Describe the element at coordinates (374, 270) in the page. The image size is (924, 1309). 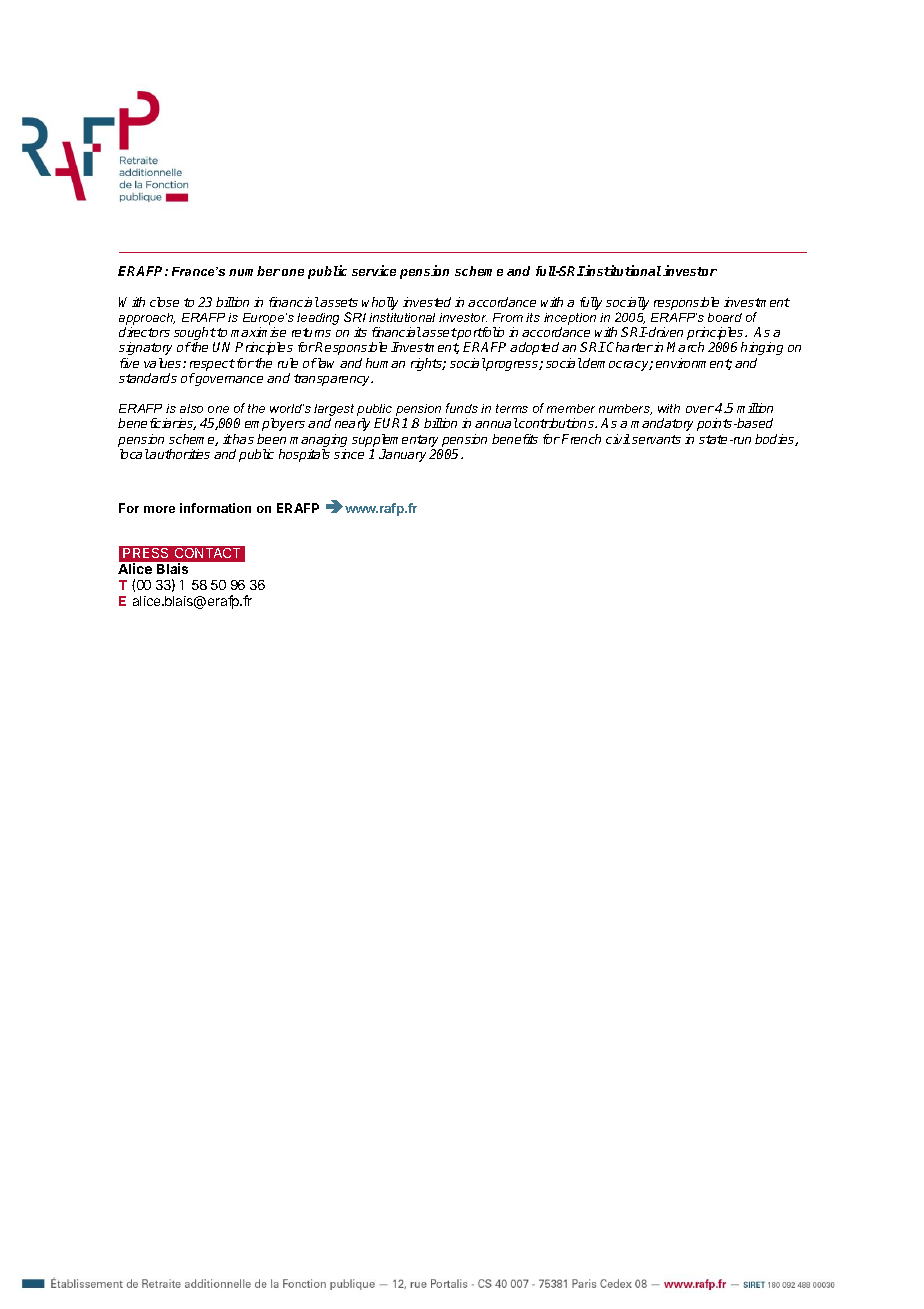
I see `service` at that location.
